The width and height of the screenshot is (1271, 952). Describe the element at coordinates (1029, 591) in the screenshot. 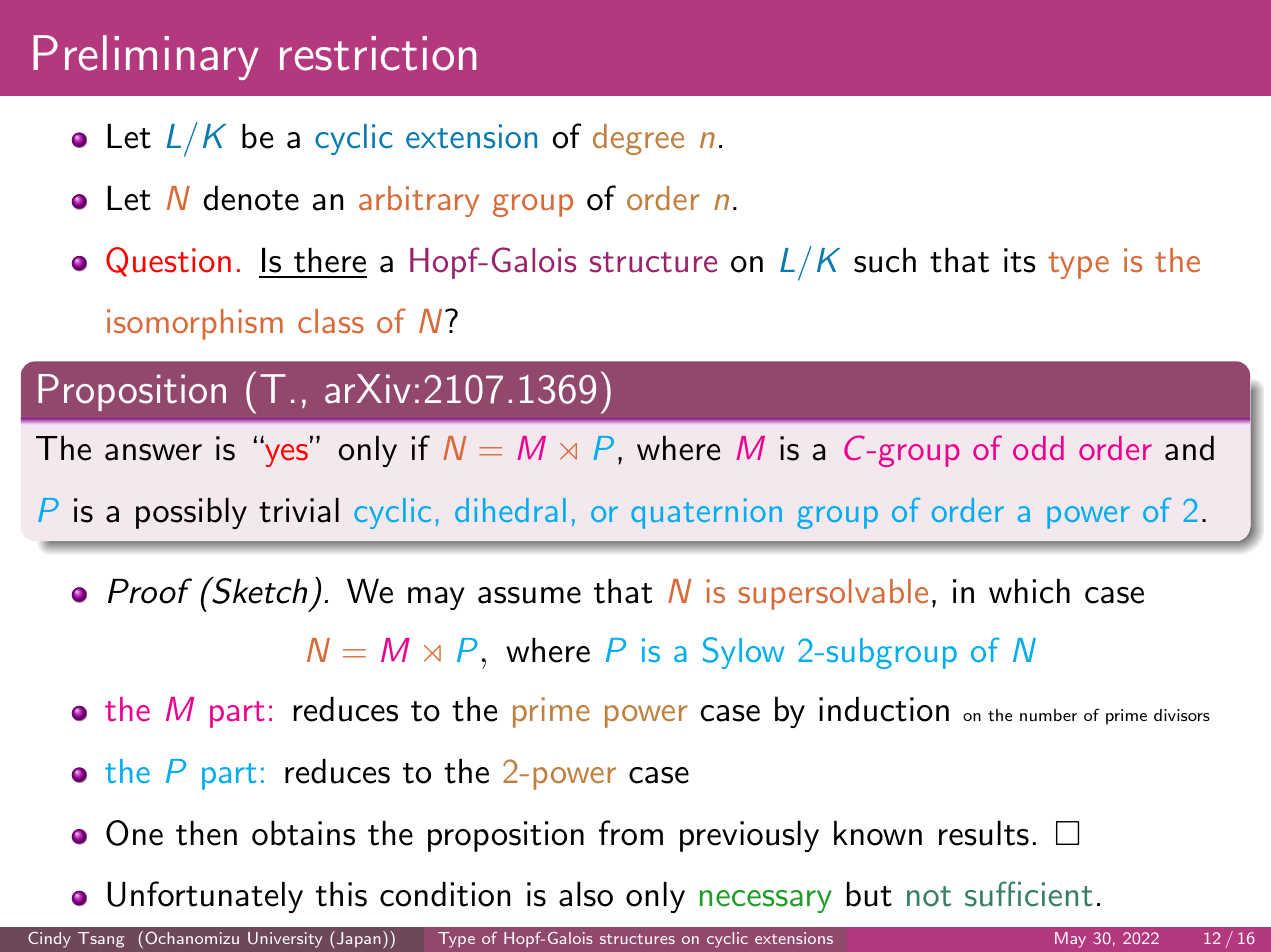

I see `which` at that location.
